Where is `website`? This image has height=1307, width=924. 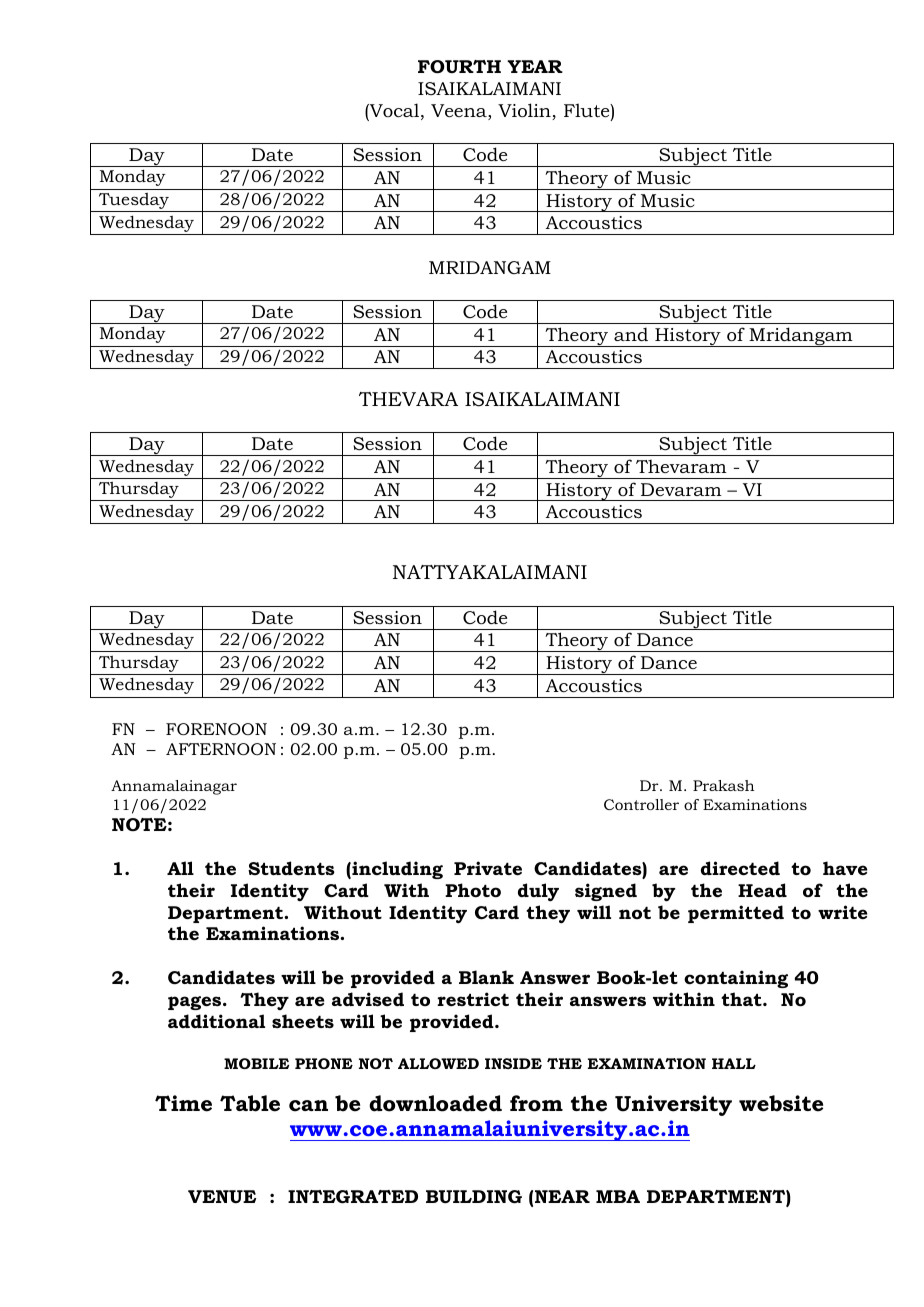
website is located at coordinates (781, 1103).
